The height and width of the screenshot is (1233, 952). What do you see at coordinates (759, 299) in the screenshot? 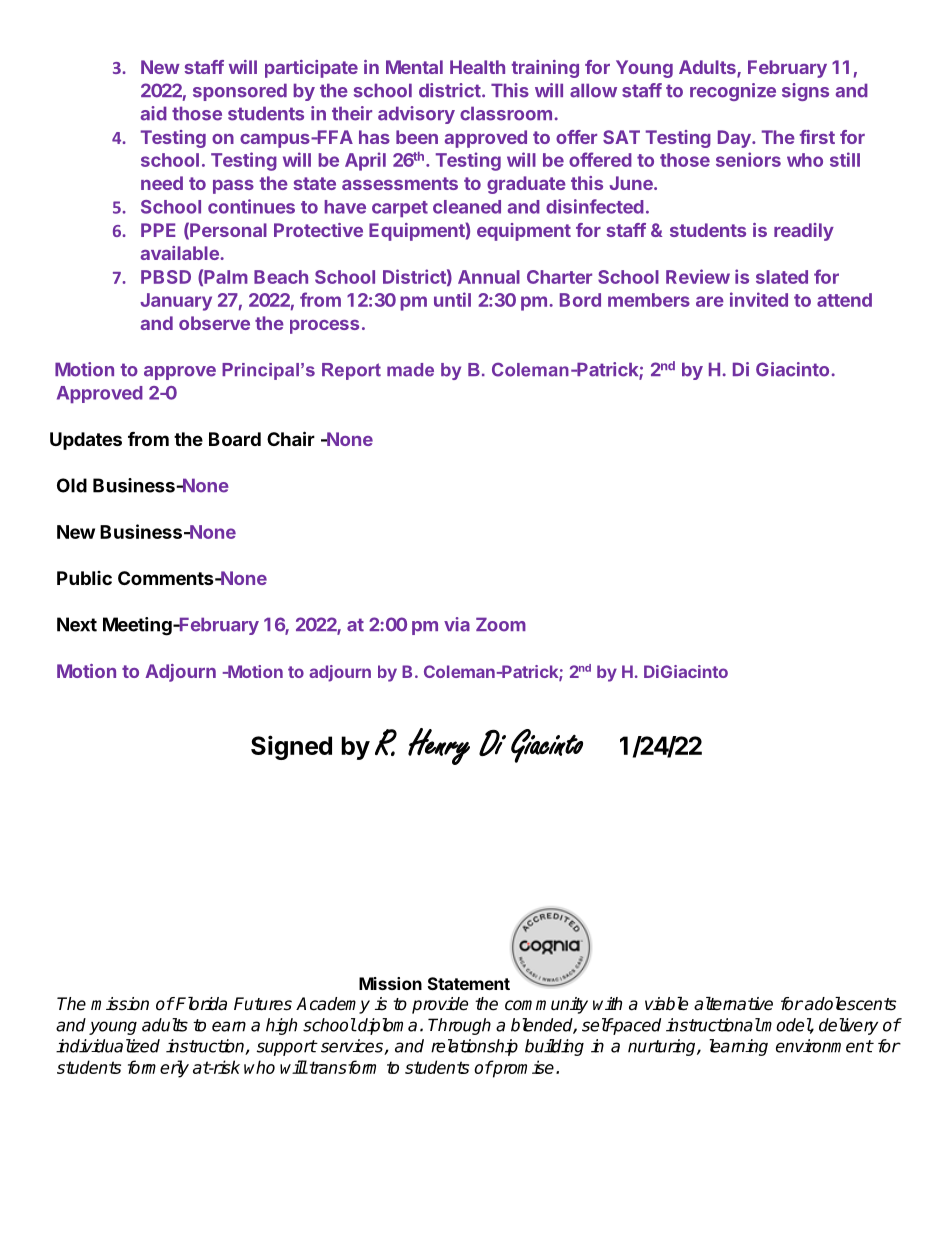
I see `invited` at bounding box center [759, 299].
